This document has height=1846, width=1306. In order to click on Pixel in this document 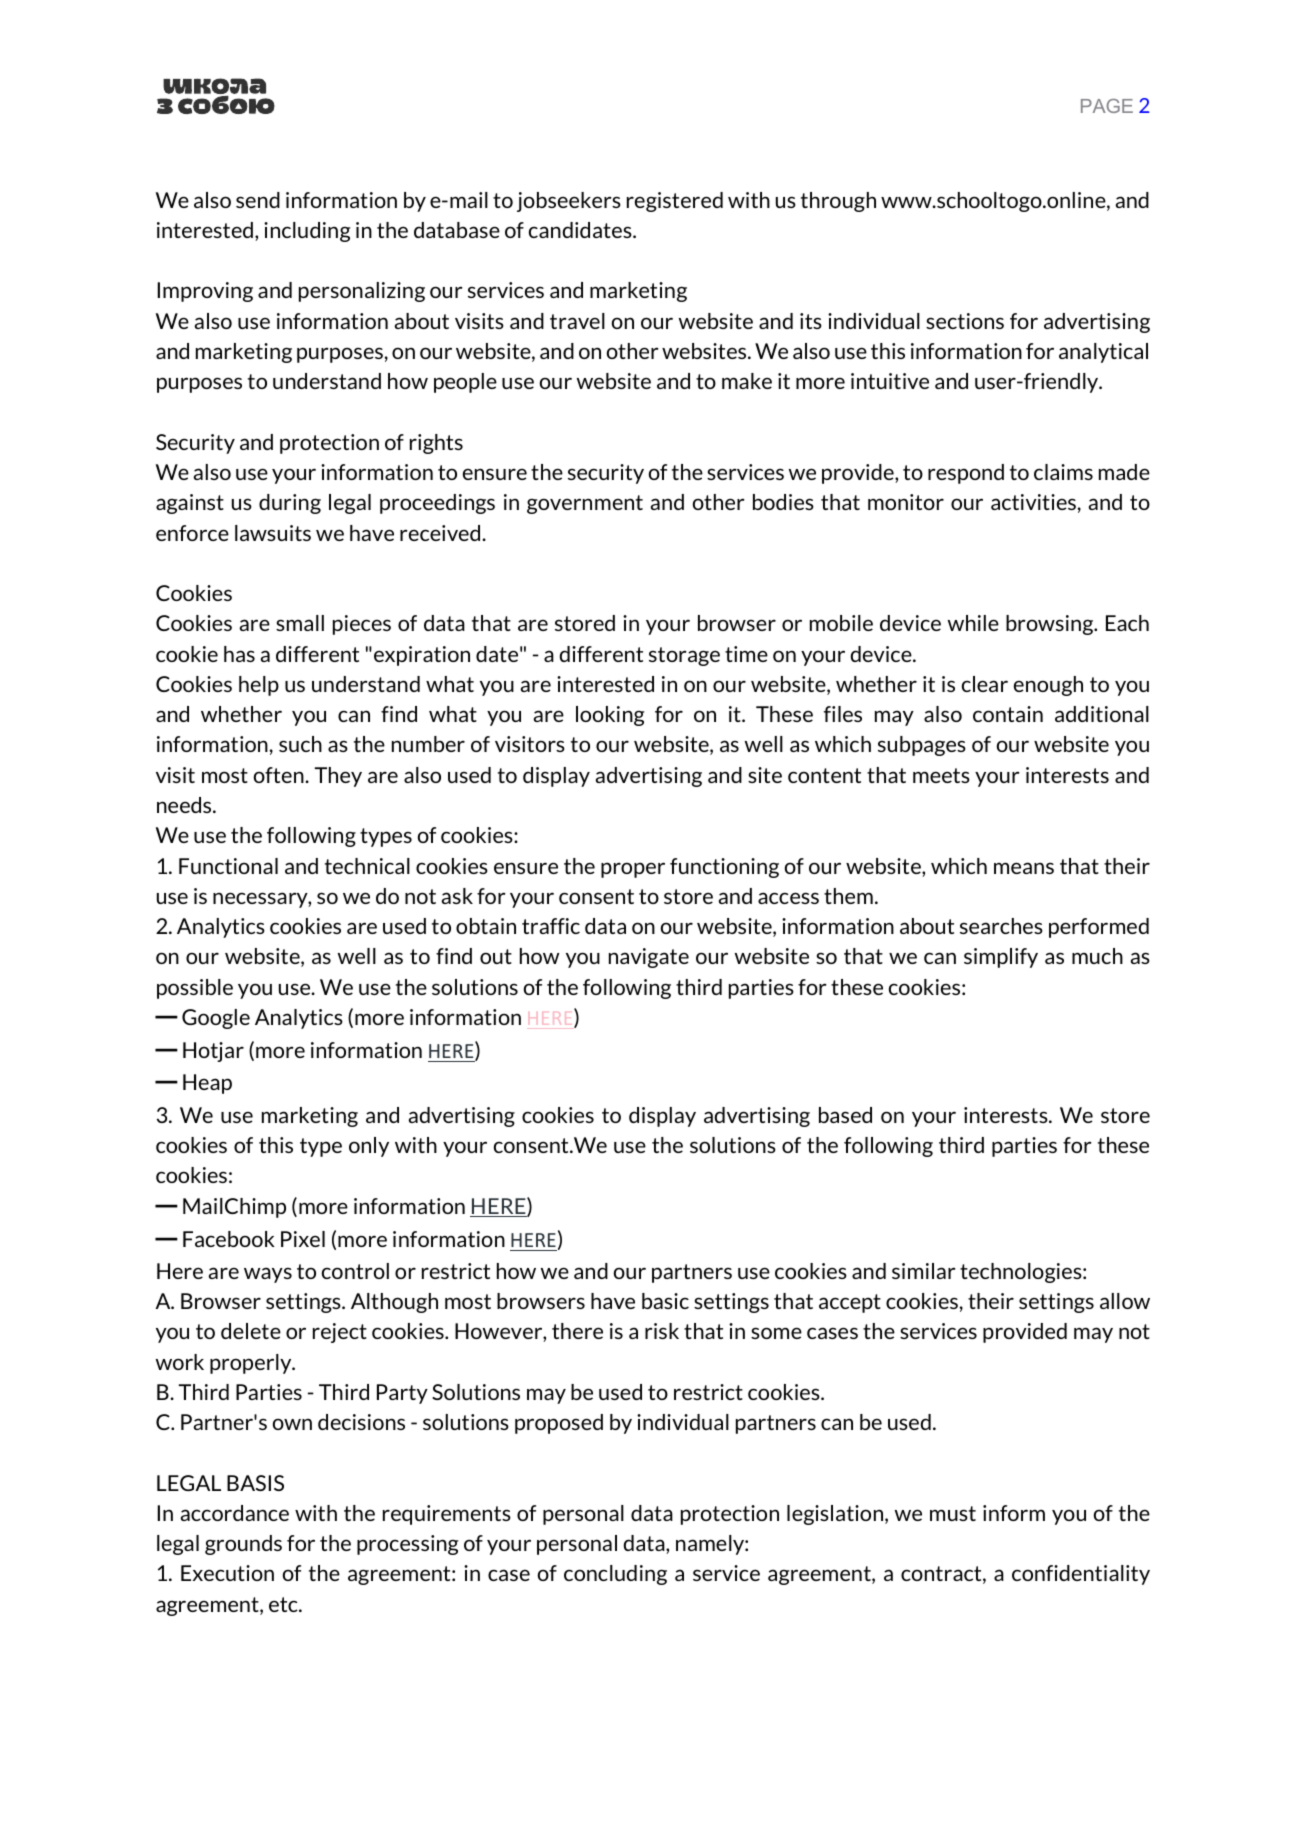, I will do `click(303, 1239)`.
